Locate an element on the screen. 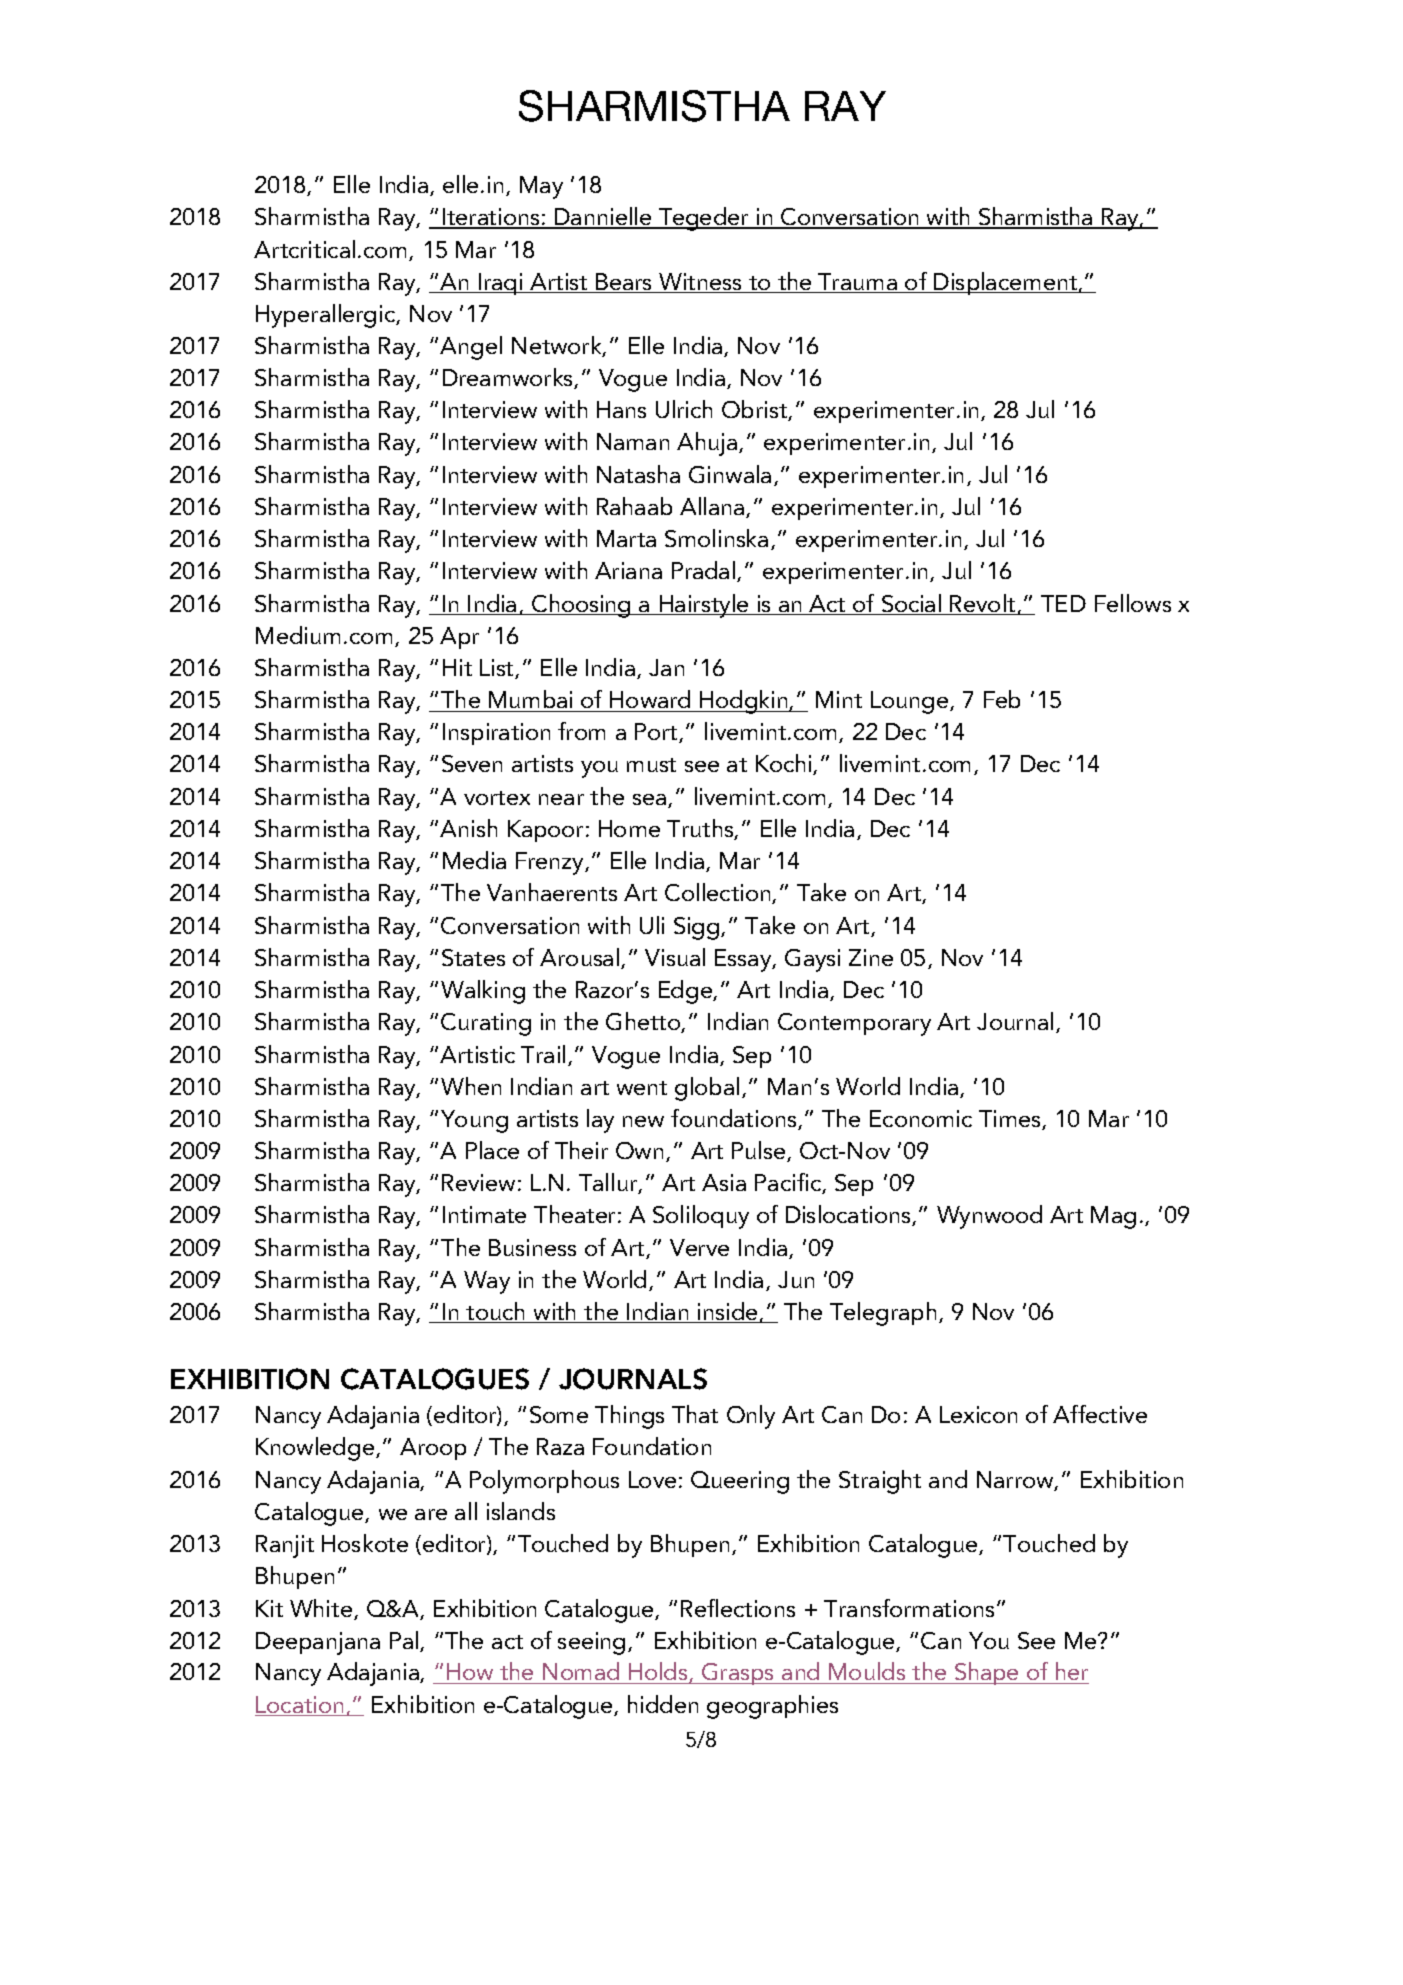 The height and width of the screenshot is (1985, 1403). Apr is located at coordinates (459, 638).
